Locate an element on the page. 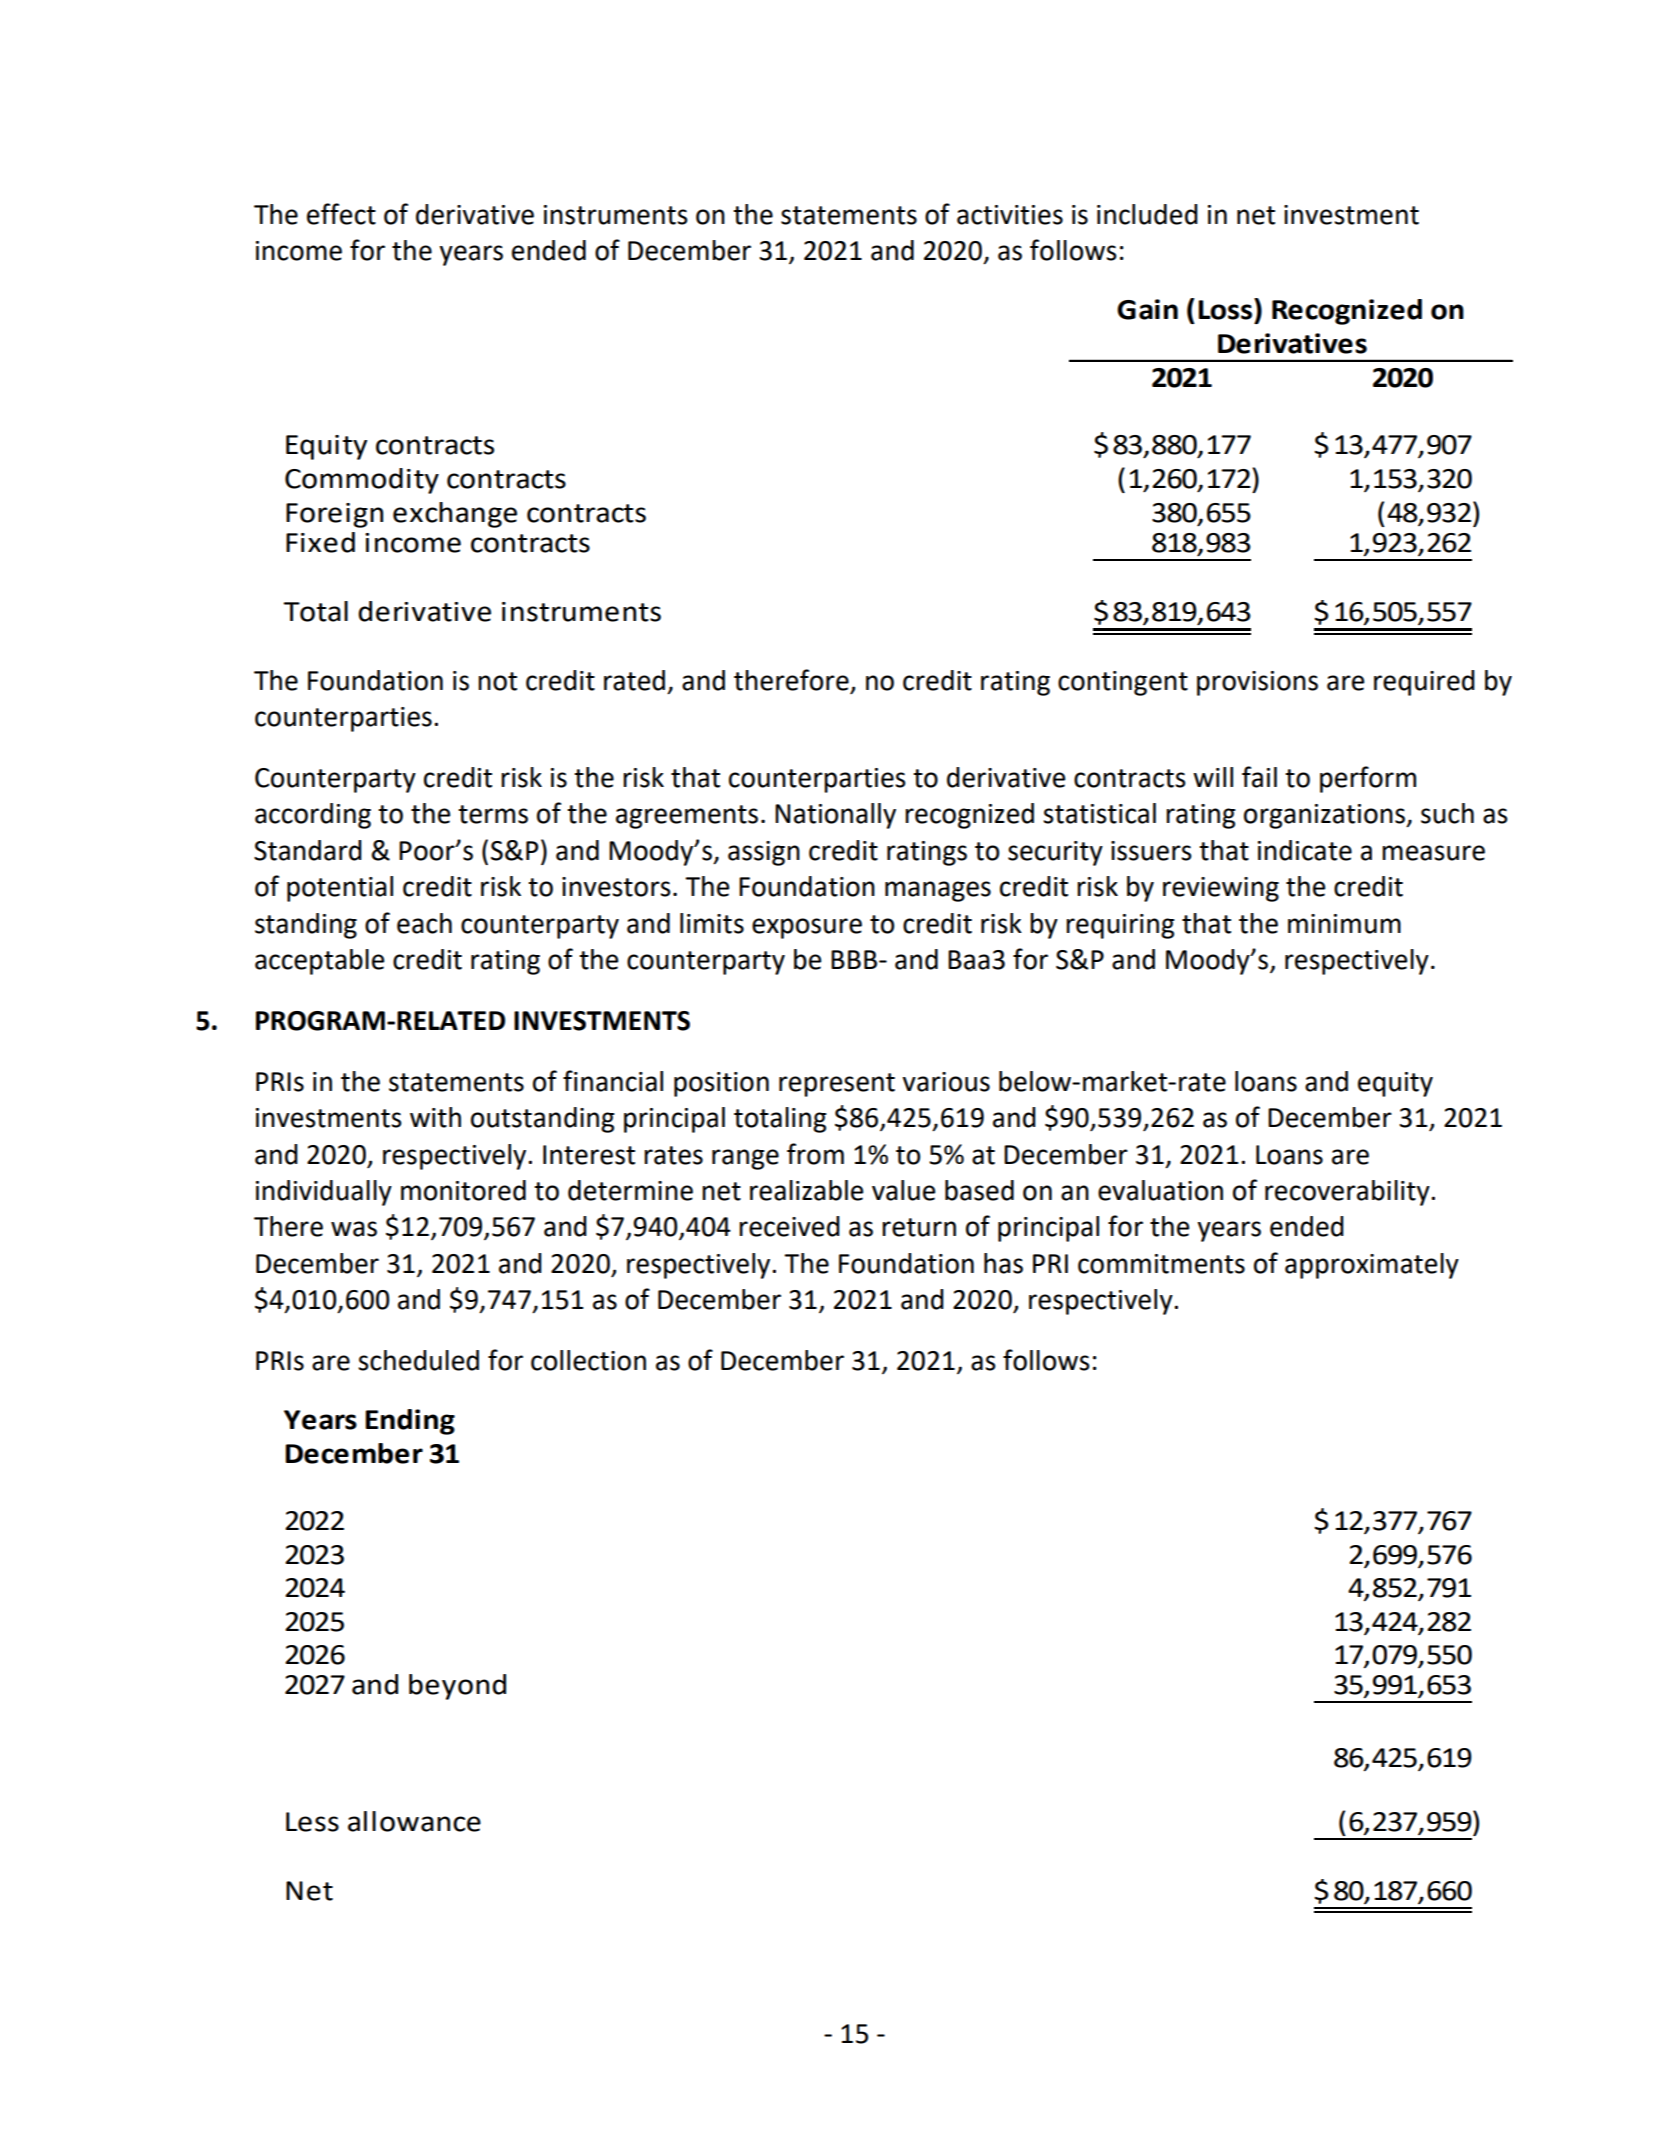 This page has height=2149, width=1661. Loss is located at coordinates (1225, 310).
